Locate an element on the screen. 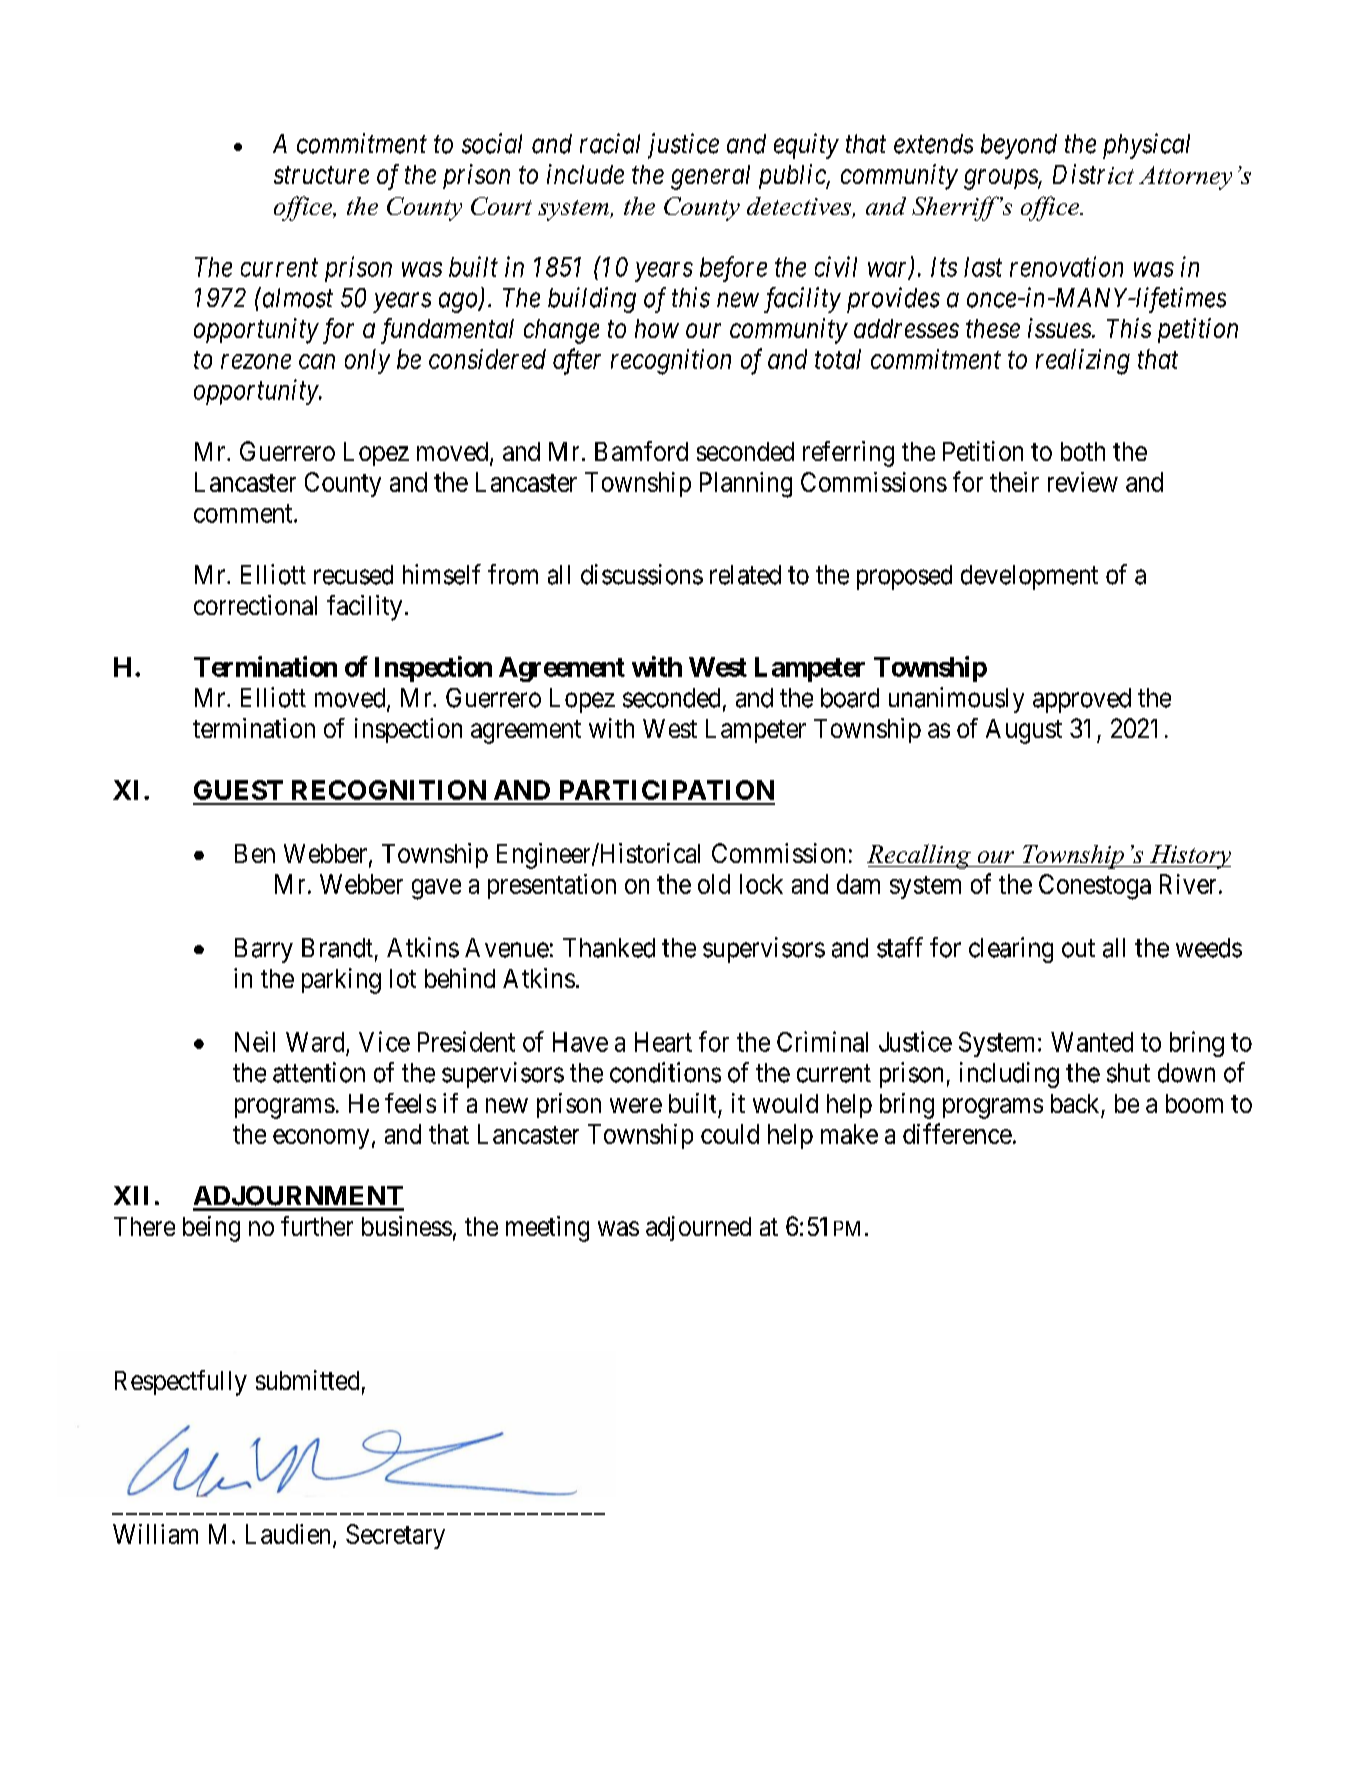 The image size is (1365, 1766). District is located at coordinates (1093, 174).
